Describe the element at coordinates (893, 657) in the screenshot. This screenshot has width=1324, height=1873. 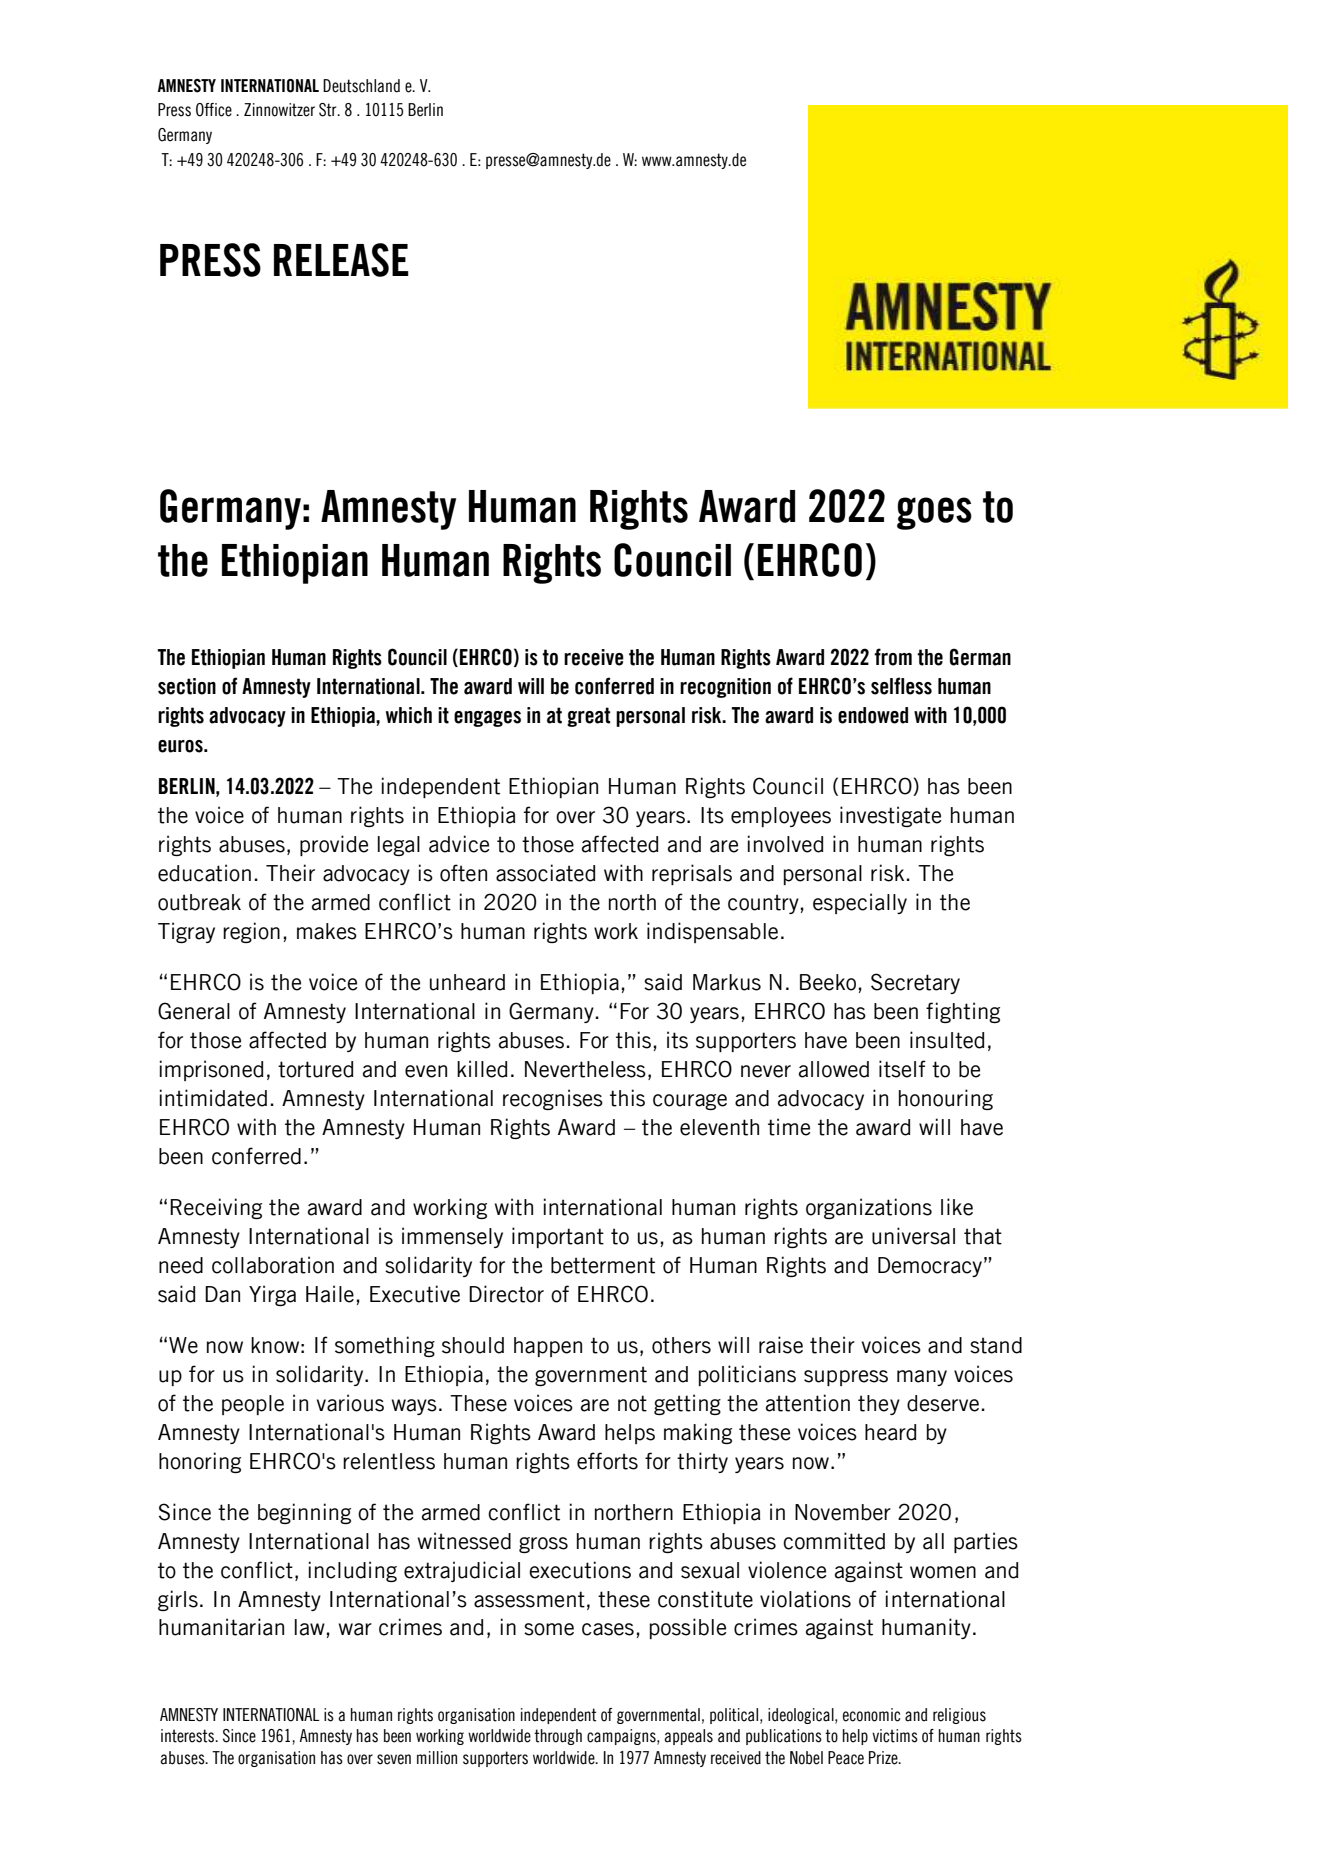
I see `from` at that location.
